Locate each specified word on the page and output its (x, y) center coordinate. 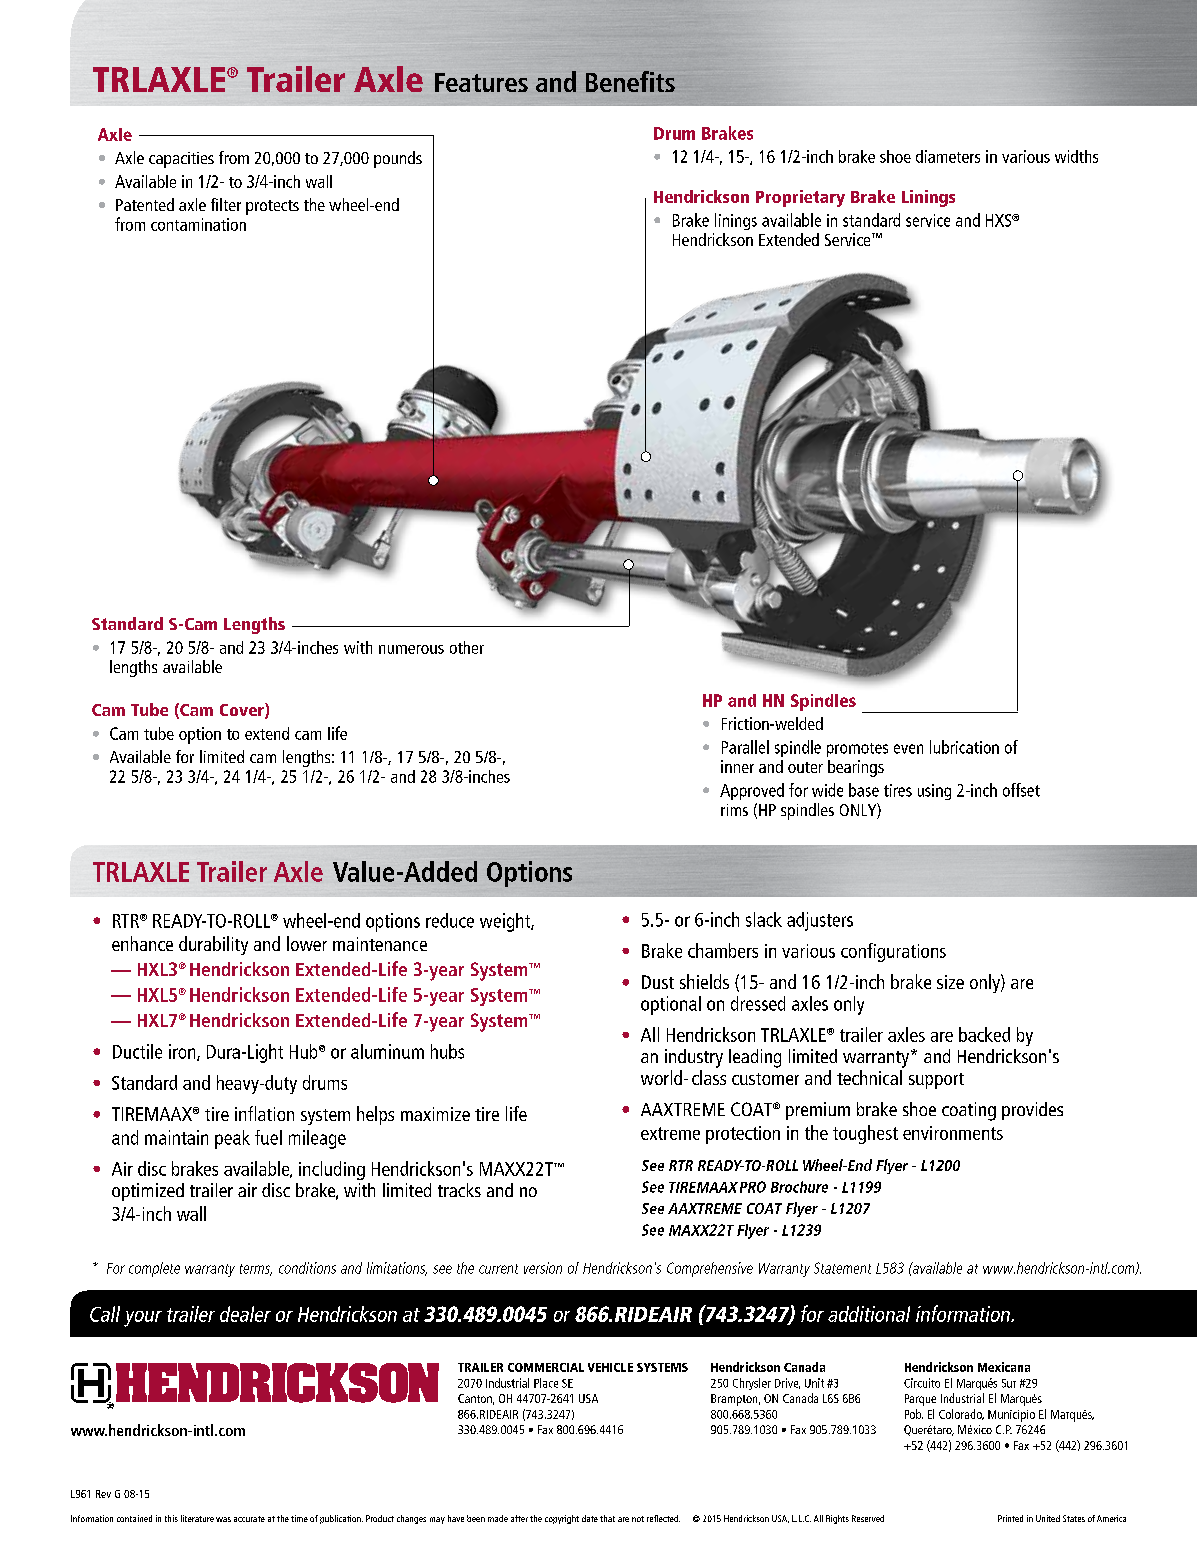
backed (984, 1034)
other (467, 647)
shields (704, 981)
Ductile (137, 1051)
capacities (181, 160)
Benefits (630, 81)
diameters (948, 156)
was (223, 1519)
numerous (411, 649)
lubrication (964, 747)
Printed (1010, 1518)
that (607, 1518)
